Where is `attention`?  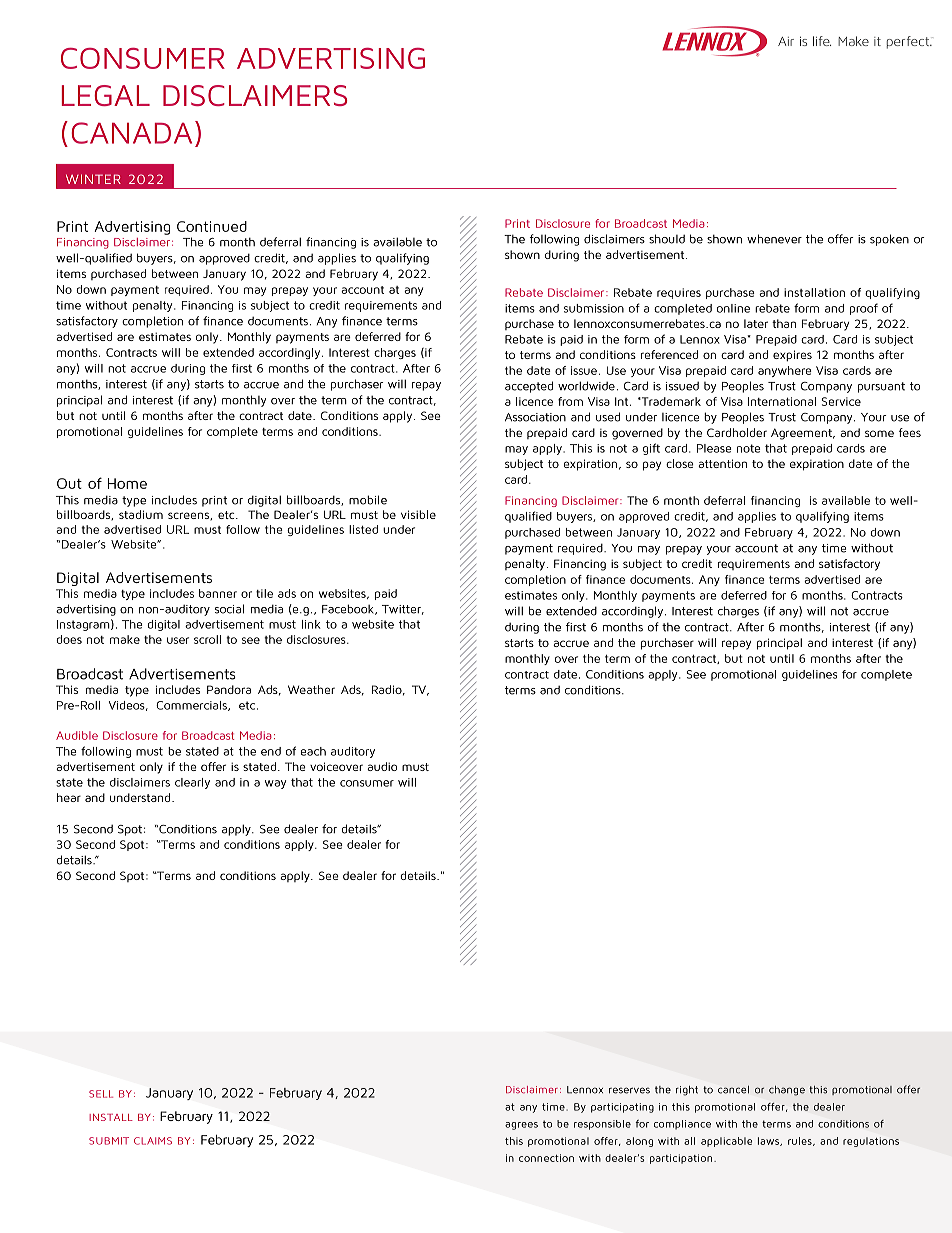
attention is located at coordinates (722, 463).
